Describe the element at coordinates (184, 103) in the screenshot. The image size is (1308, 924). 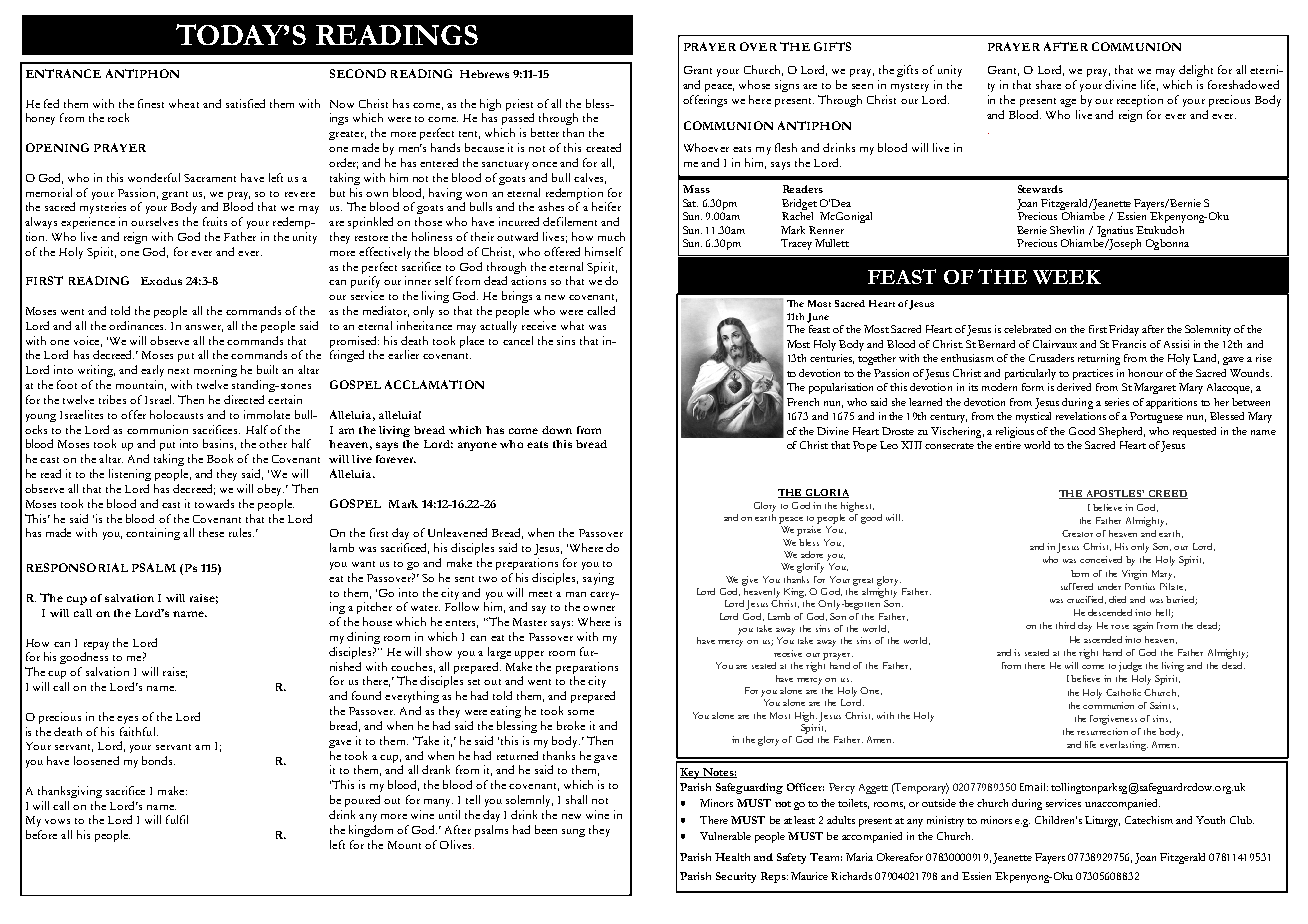
I see `wheat` at that location.
